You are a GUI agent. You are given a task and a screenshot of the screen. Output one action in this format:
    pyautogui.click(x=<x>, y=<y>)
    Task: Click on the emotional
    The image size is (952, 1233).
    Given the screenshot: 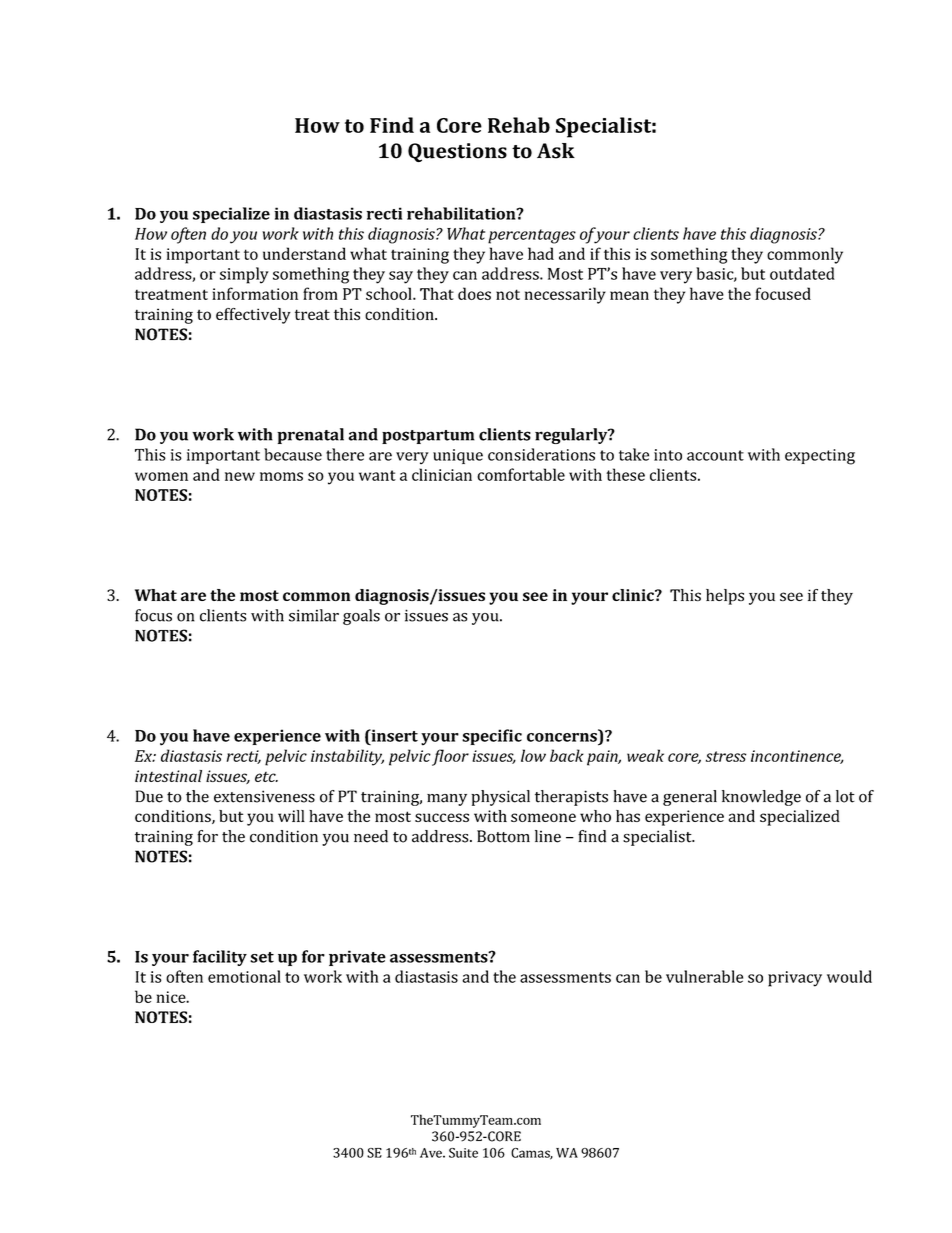 What is the action you would take?
    pyautogui.click(x=244, y=976)
